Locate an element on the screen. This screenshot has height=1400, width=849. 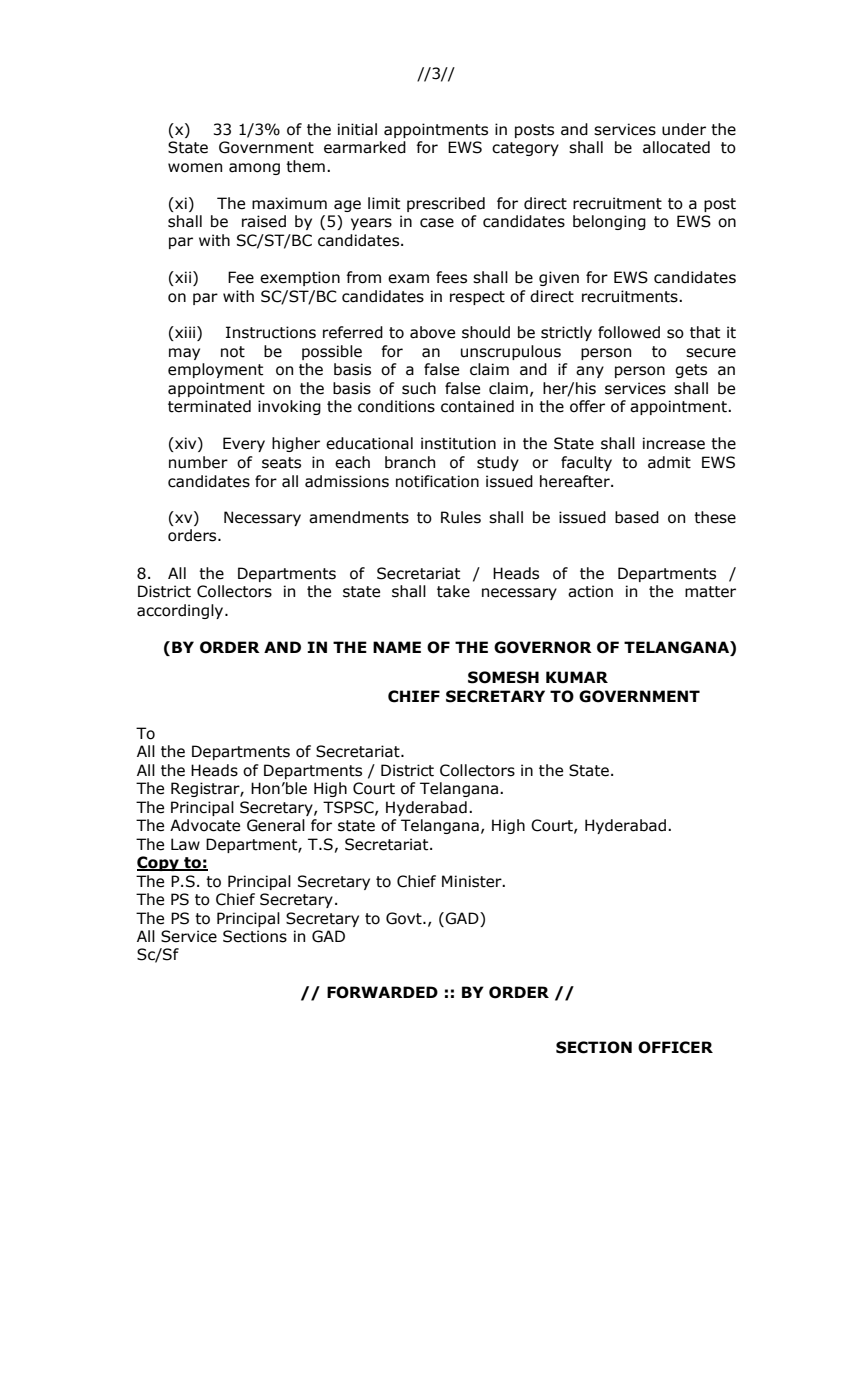
FORWARDED is located at coordinates (382, 992).
